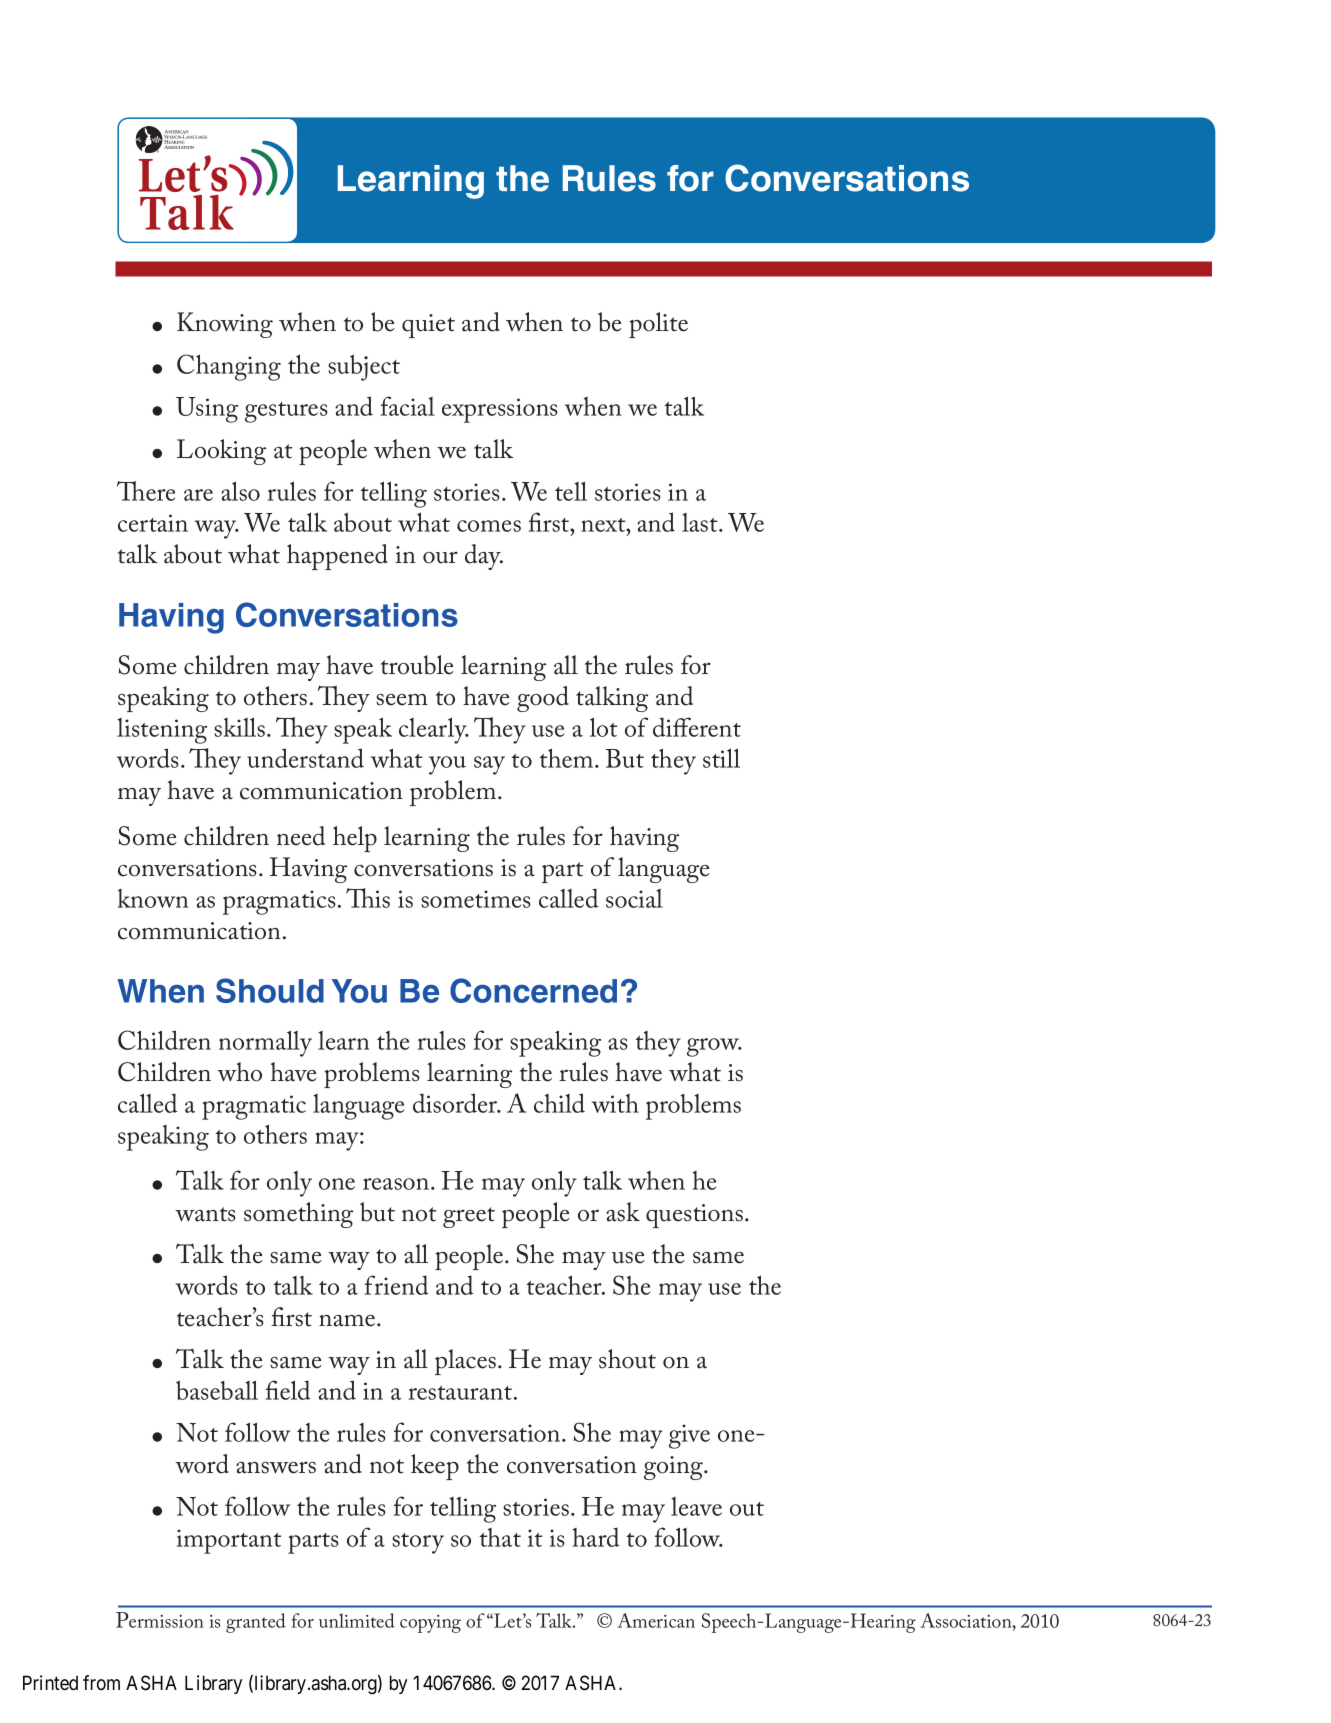 Image resolution: width=1331 pixels, height=1723 pixels. What do you see at coordinates (207, 410) in the screenshot?
I see `Using` at bounding box center [207, 410].
